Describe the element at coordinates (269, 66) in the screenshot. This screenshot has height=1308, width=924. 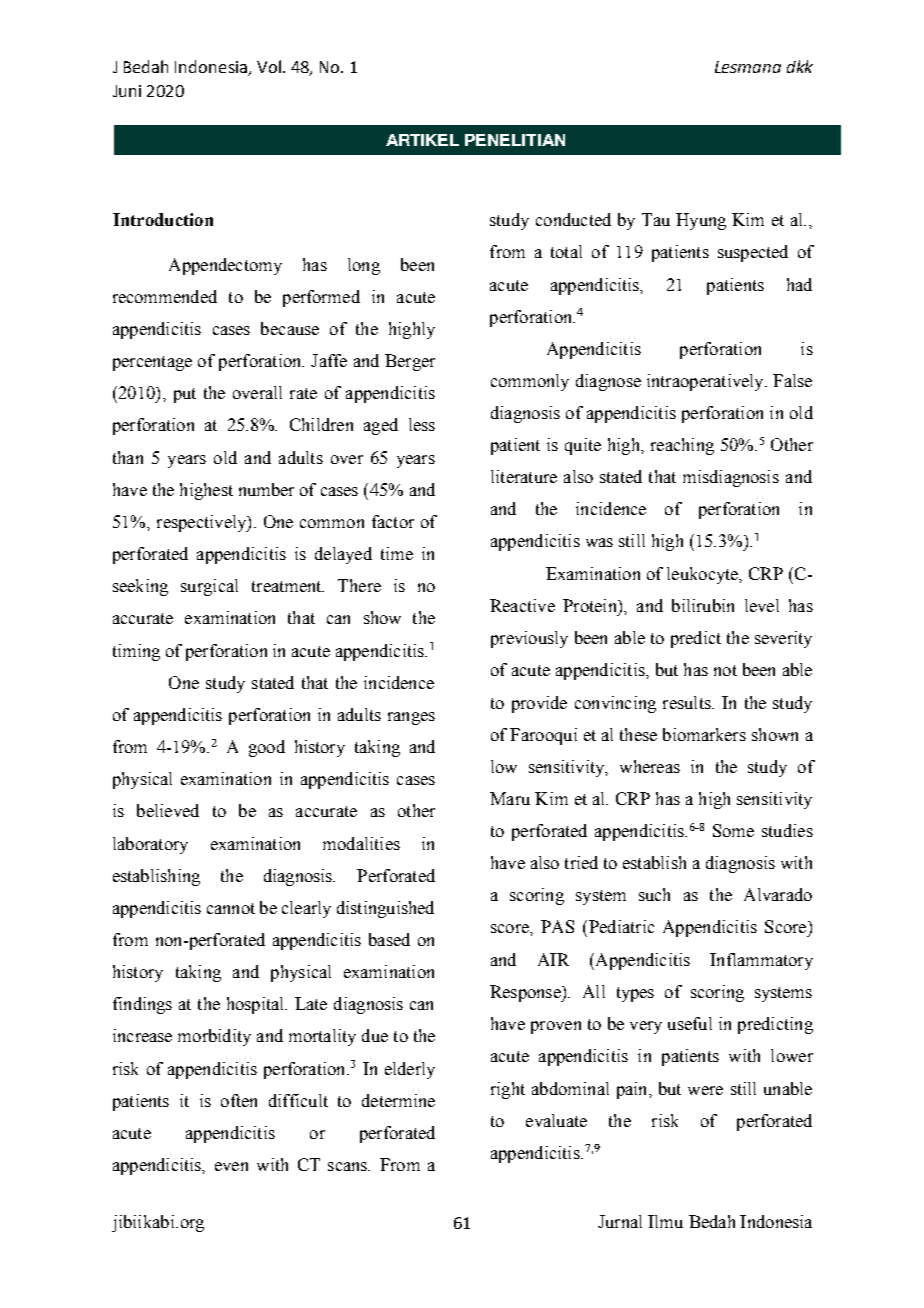
I see `Vol` at that location.
